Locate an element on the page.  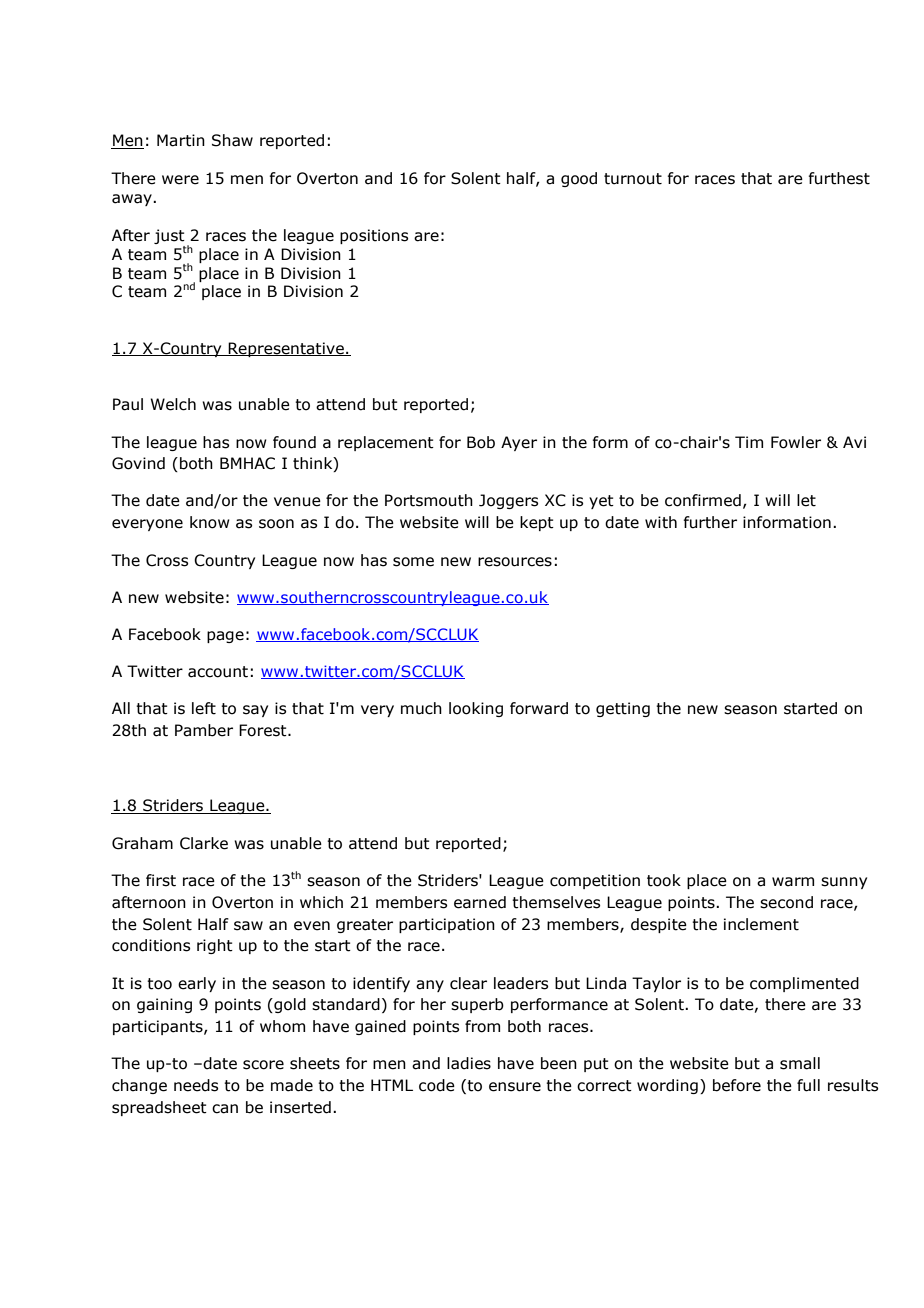
furthest is located at coordinates (839, 178).
